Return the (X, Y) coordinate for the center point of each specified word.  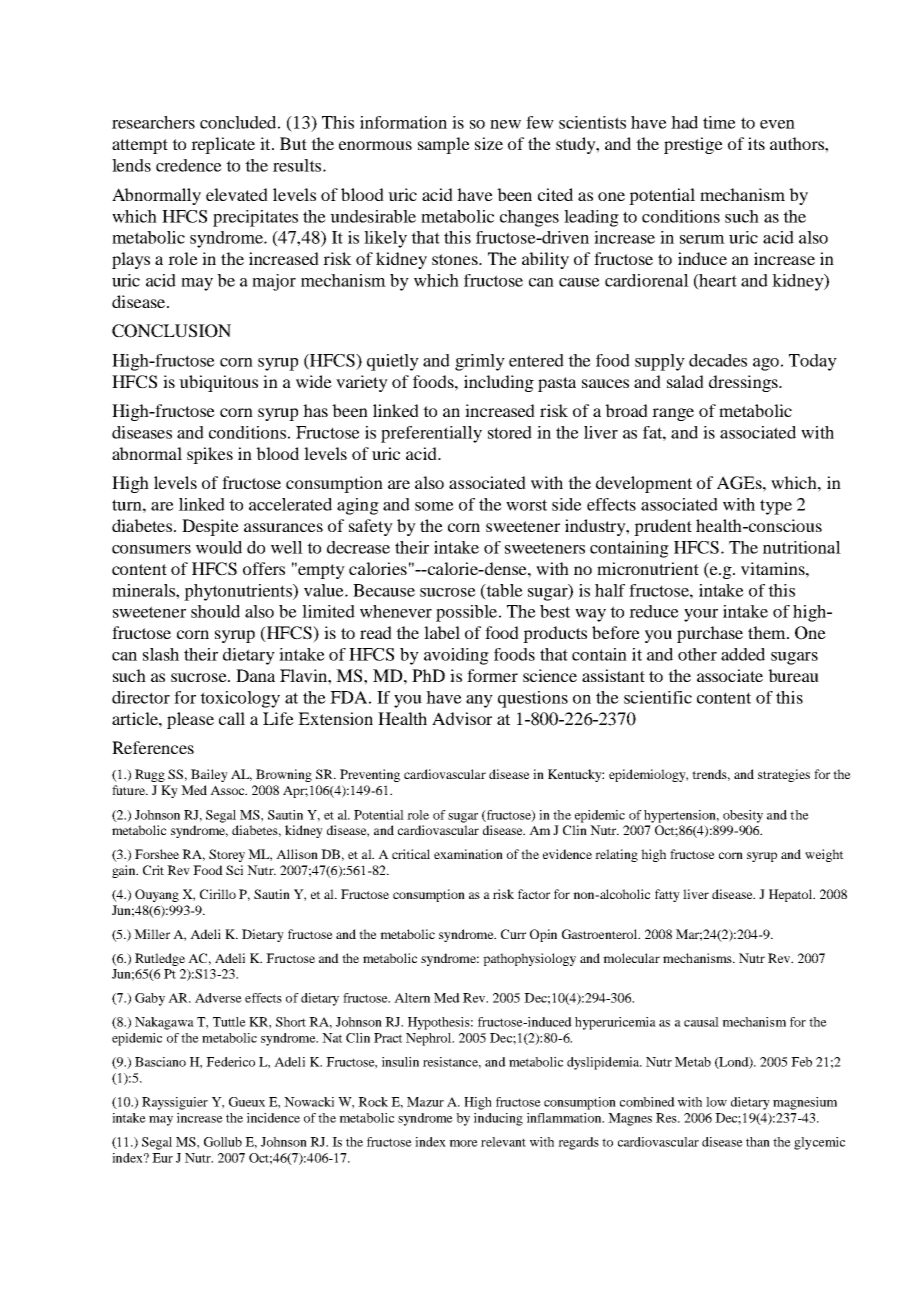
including (499, 383)
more (463, 1143)
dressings (744, 383)
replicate (223, 145)
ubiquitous (218, 383)
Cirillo (218, 894)
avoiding (456, 656)
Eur (162, 1158)
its (756, 143)
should (215, 611)
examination (468, 854)
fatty (667, 895)
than (758, 1142)
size (489, 143)
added (743, 654)
